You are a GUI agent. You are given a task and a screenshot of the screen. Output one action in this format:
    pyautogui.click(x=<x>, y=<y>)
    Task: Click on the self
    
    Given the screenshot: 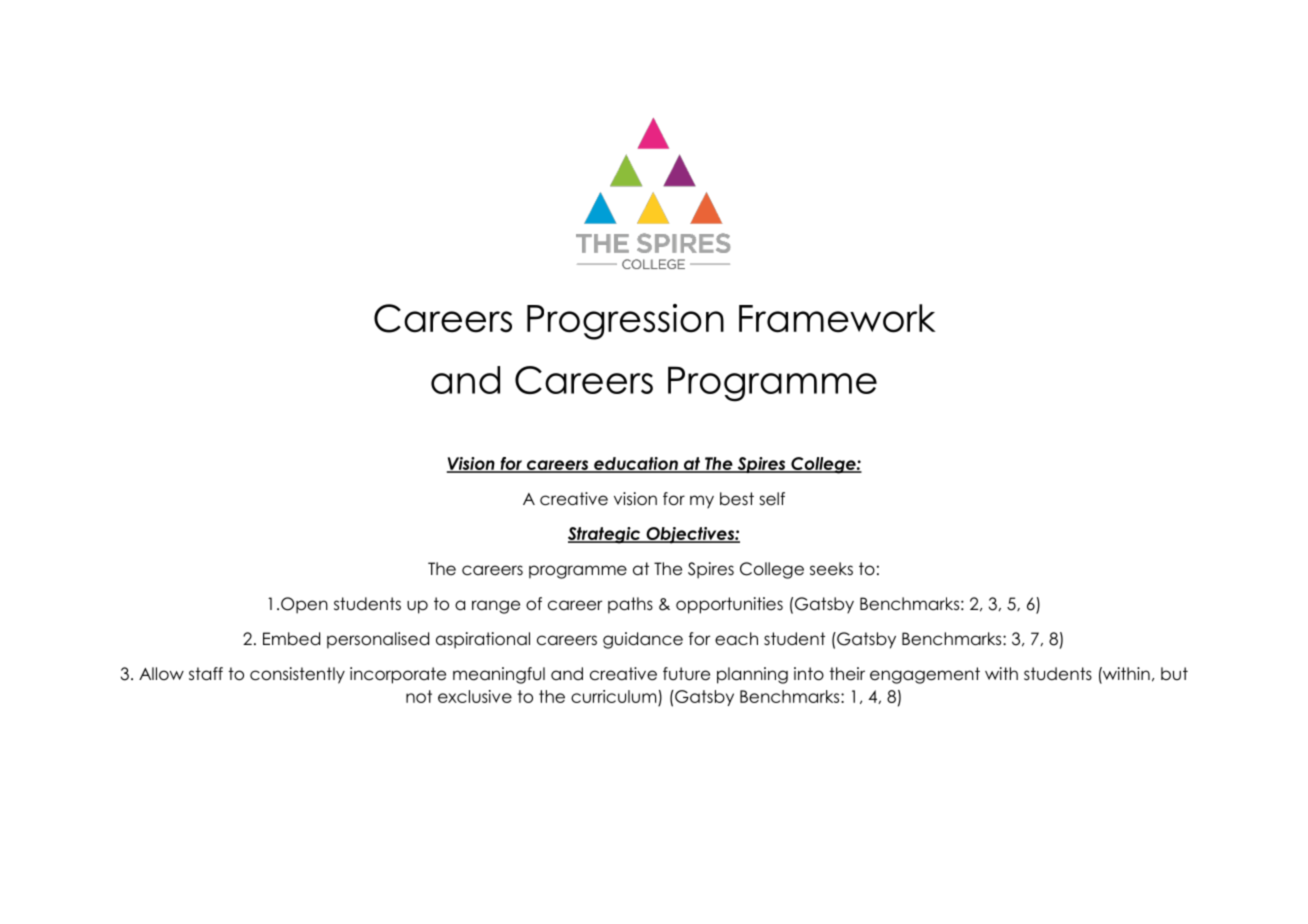 What is the action you would take?
    pyautogui.click(x=772, y=499)
